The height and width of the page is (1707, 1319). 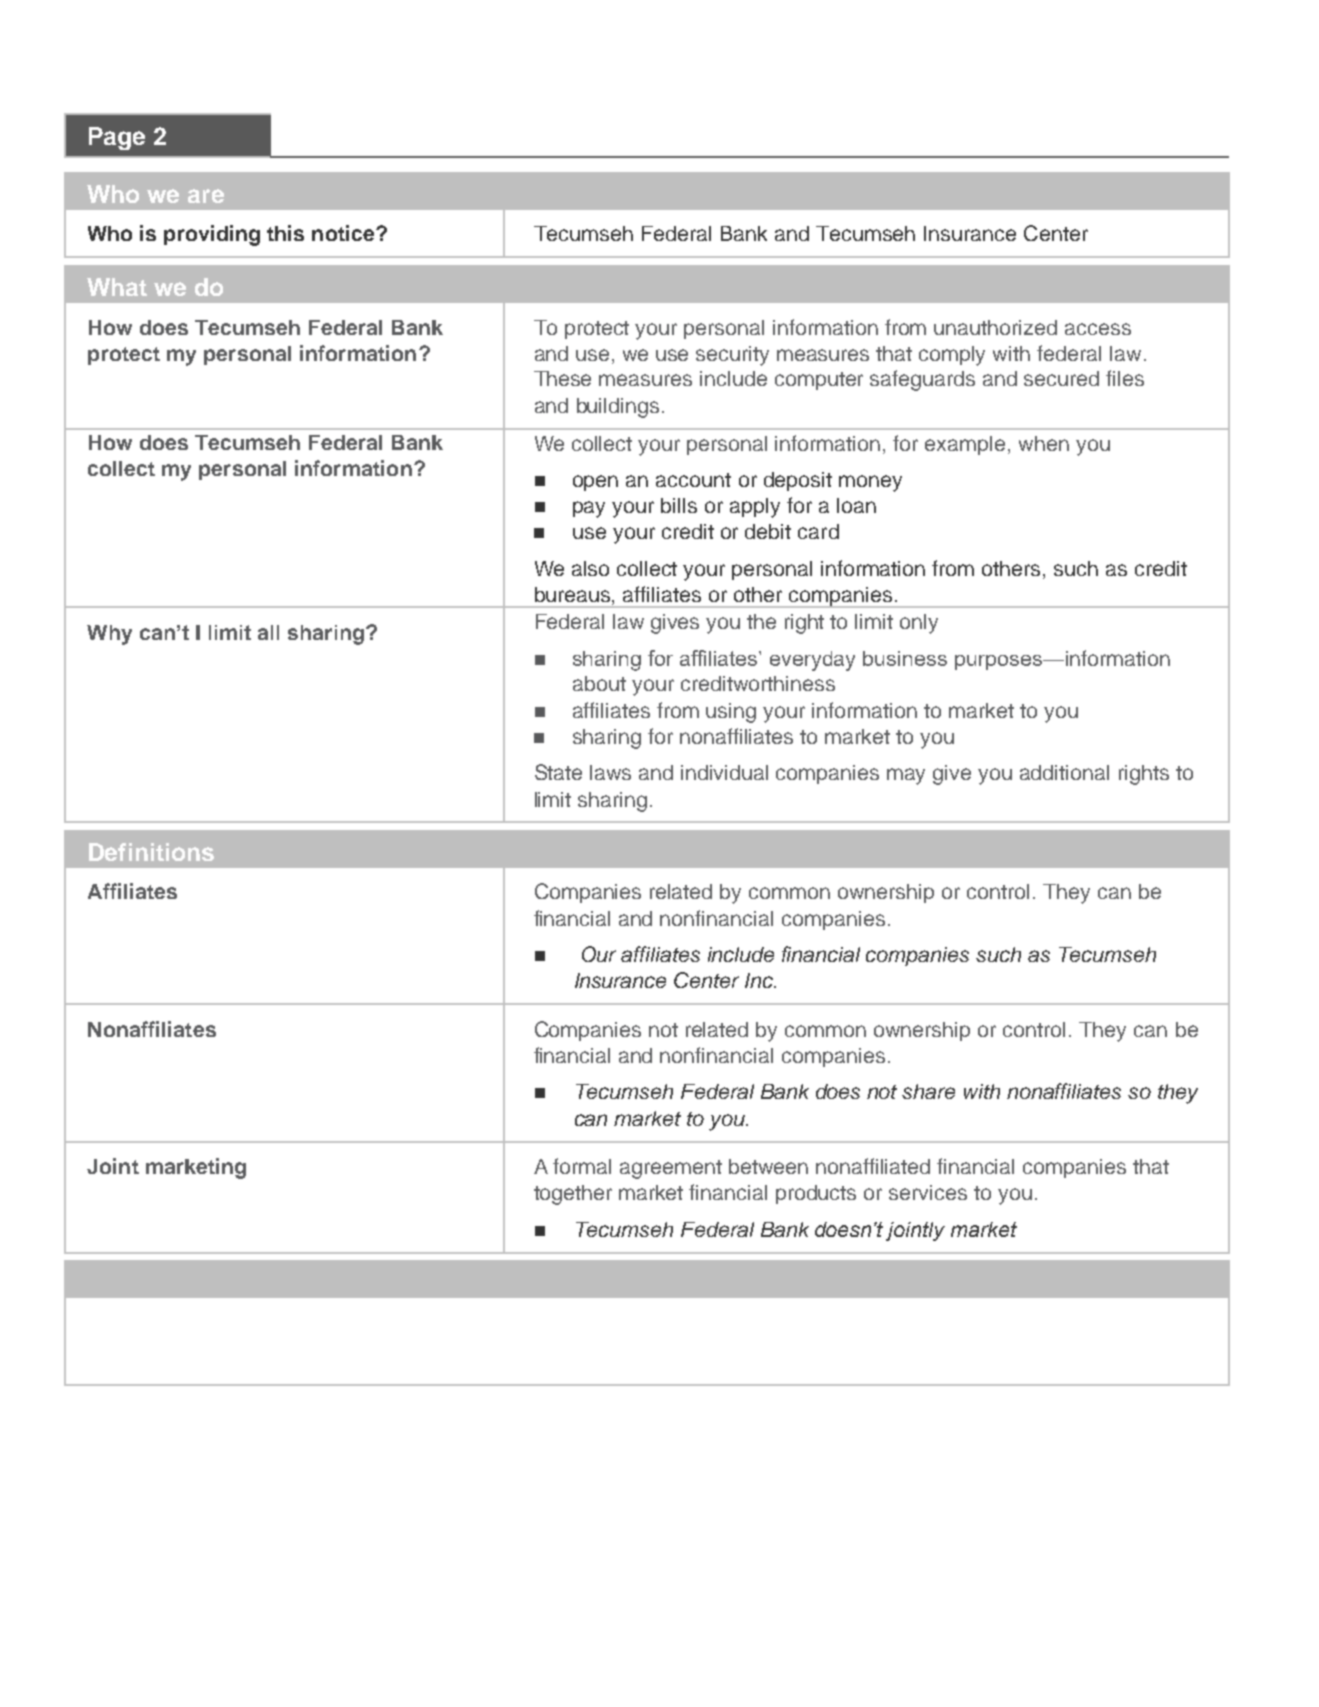 What do you see at coordinates (344, 233) in the page?
I see `notice` at bounding box center [344, 233].
